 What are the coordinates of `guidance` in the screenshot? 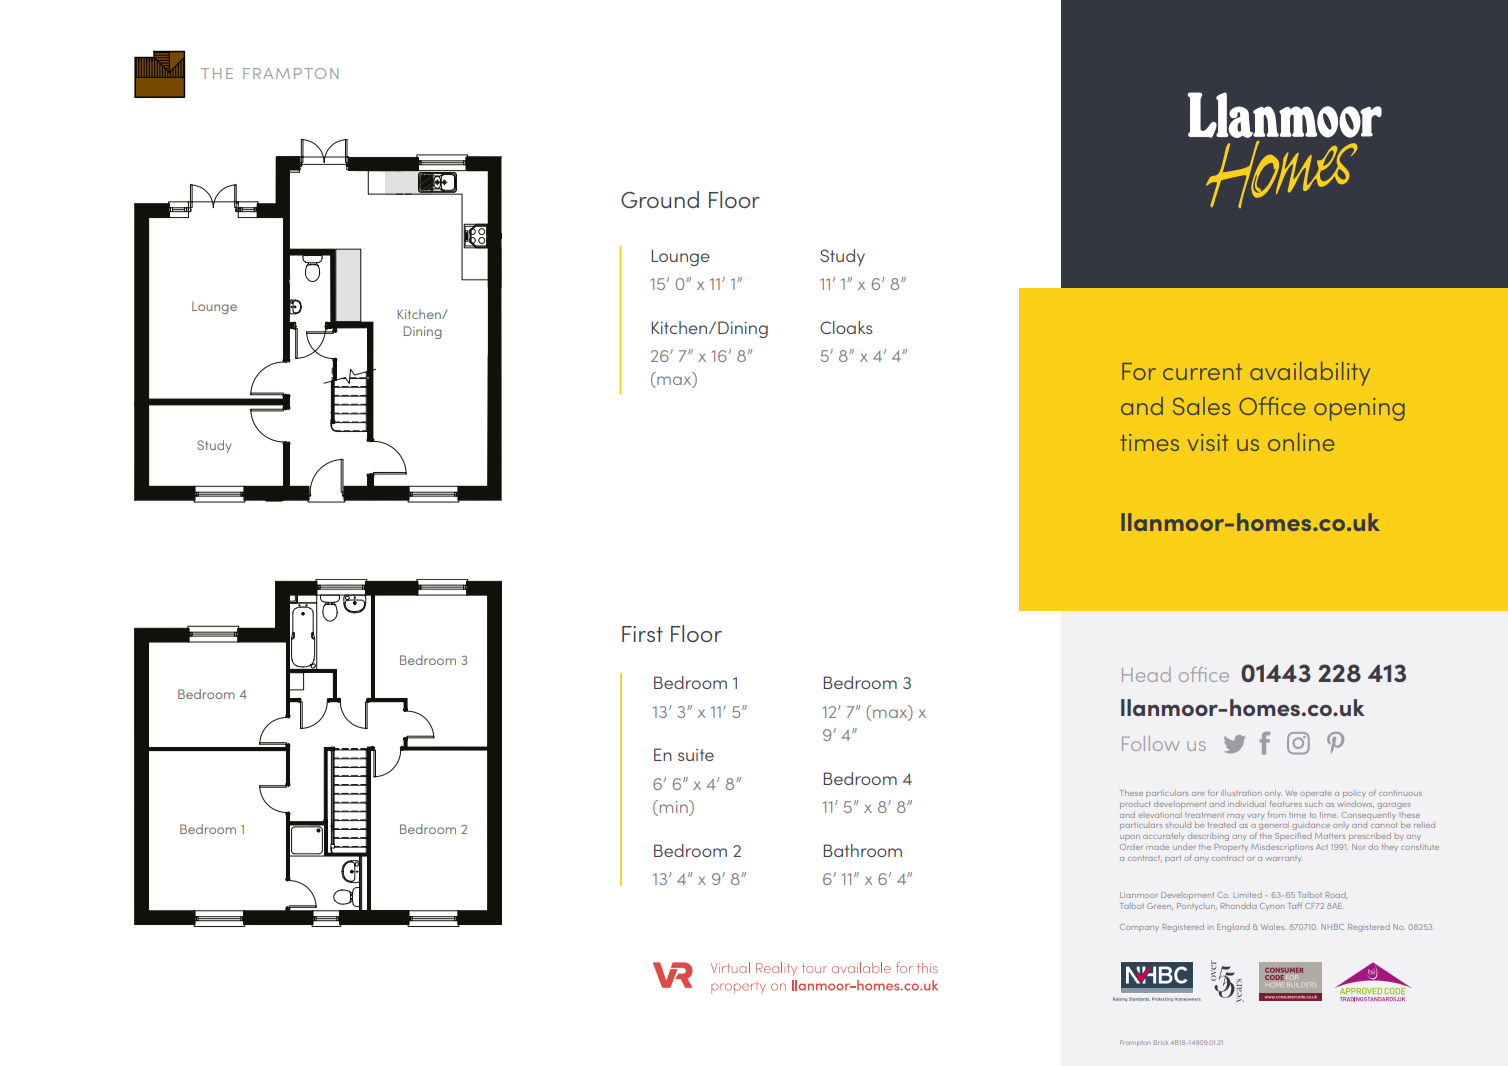 It's located at (1311, 827).
